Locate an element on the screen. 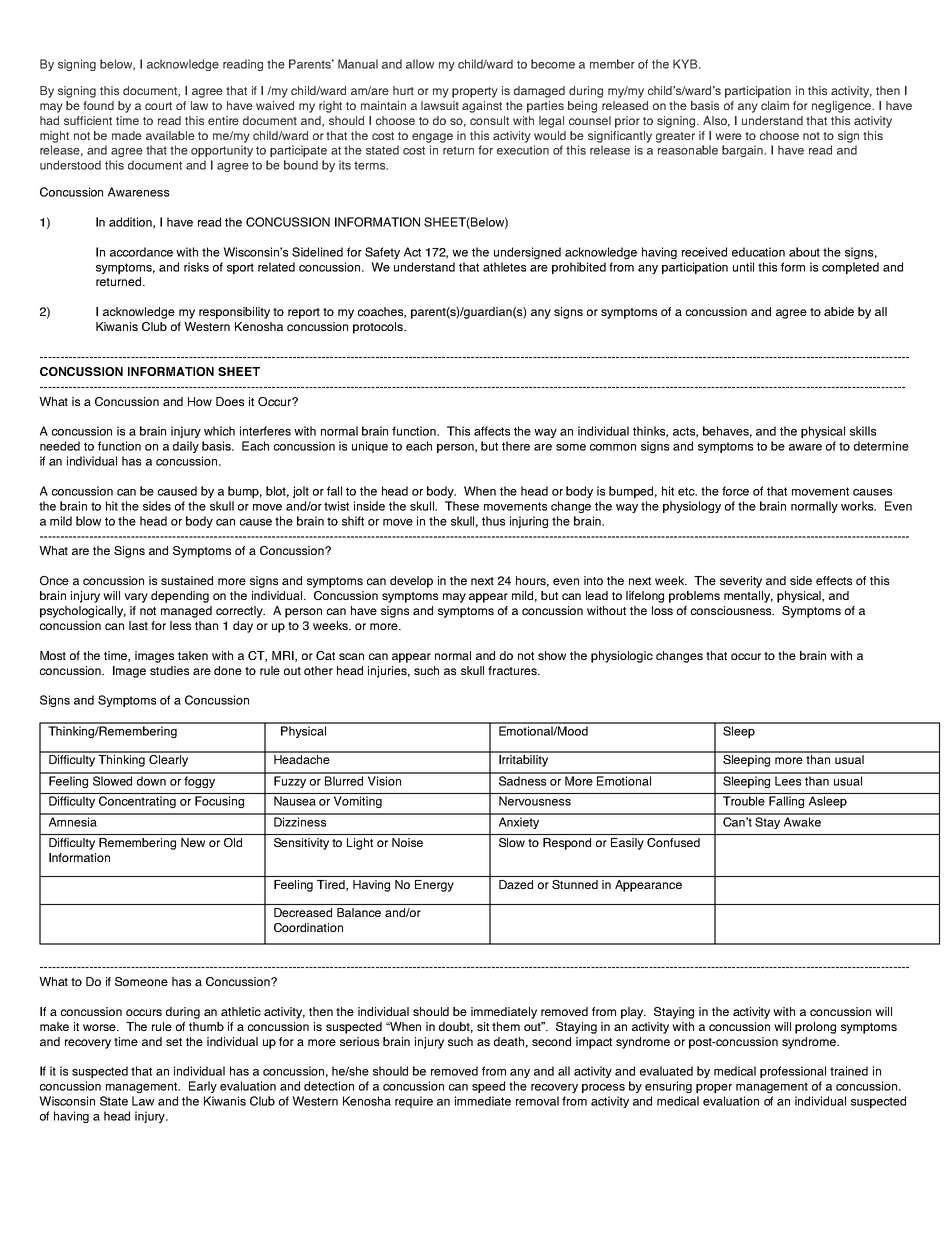 Image resolution: width=952 pixels, height=1233 pixels. set is located at coordinates (174, 1042).
